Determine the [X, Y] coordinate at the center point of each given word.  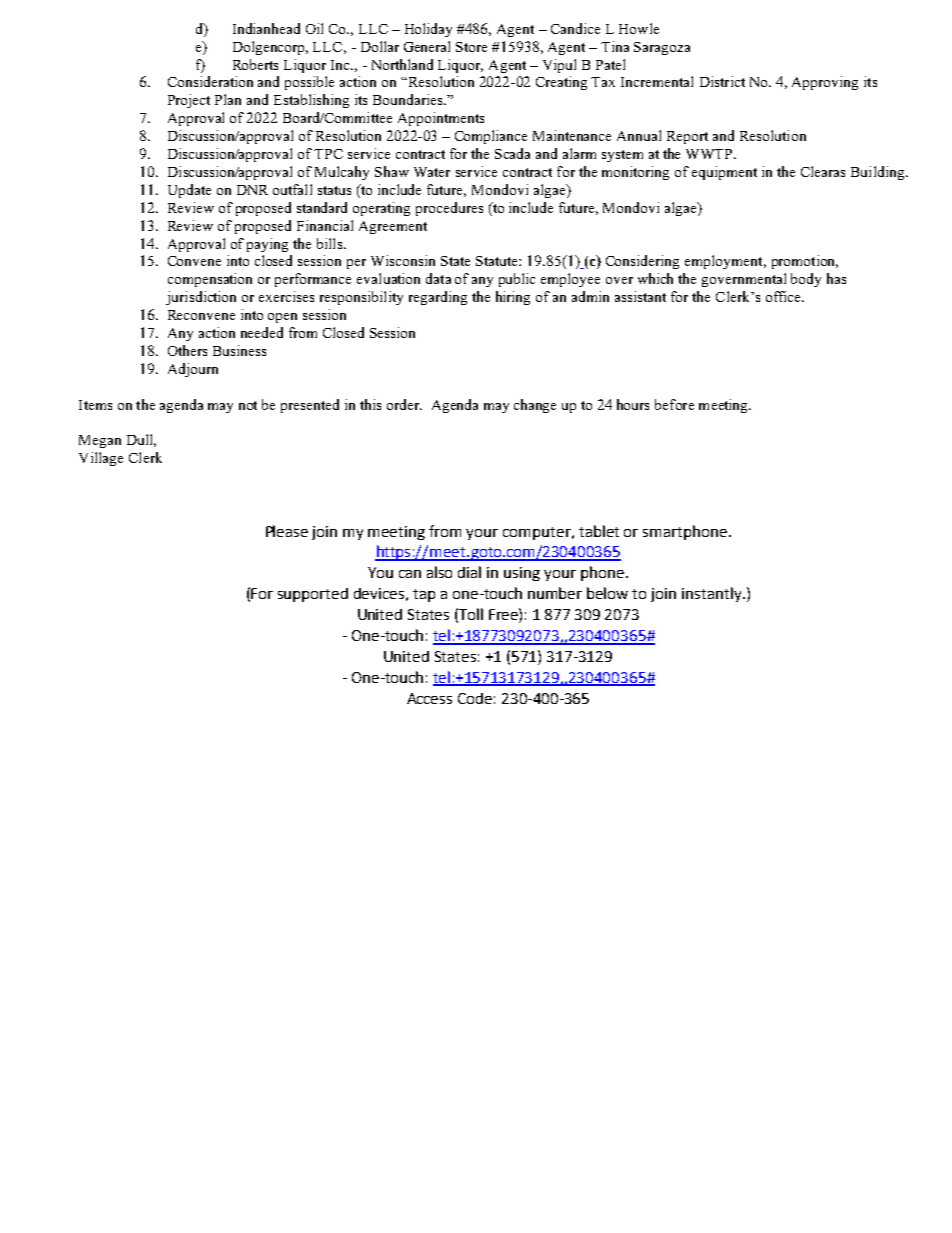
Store [471, 47]
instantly [713, 594]
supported [313, 595]
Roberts [255, 64]
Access [429, 698]
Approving [825, 83]
